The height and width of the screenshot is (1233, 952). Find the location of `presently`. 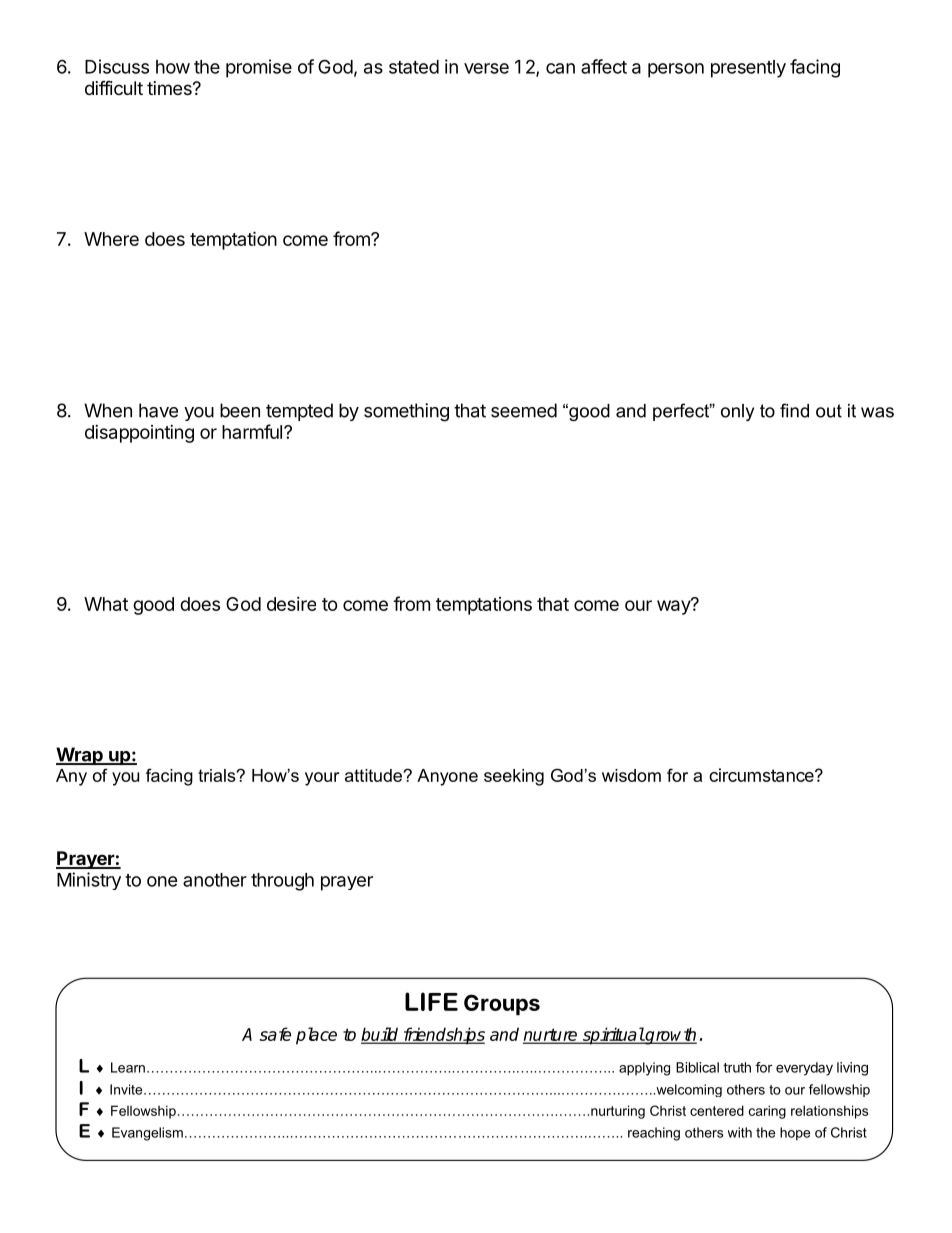

presently is located at coordinates (748, 69).
